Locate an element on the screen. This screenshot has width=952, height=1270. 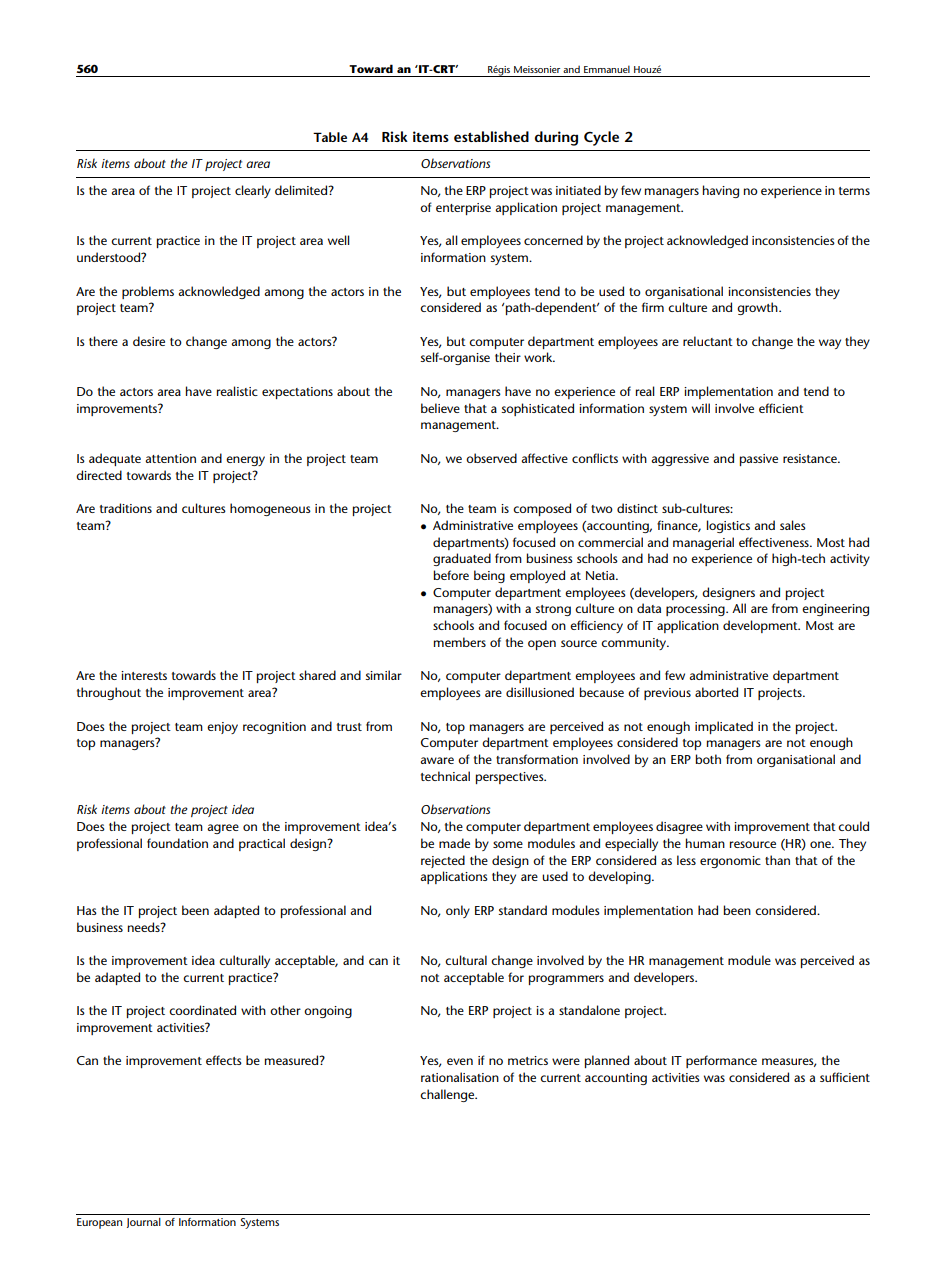
having is located at coordinates (721, 191).
